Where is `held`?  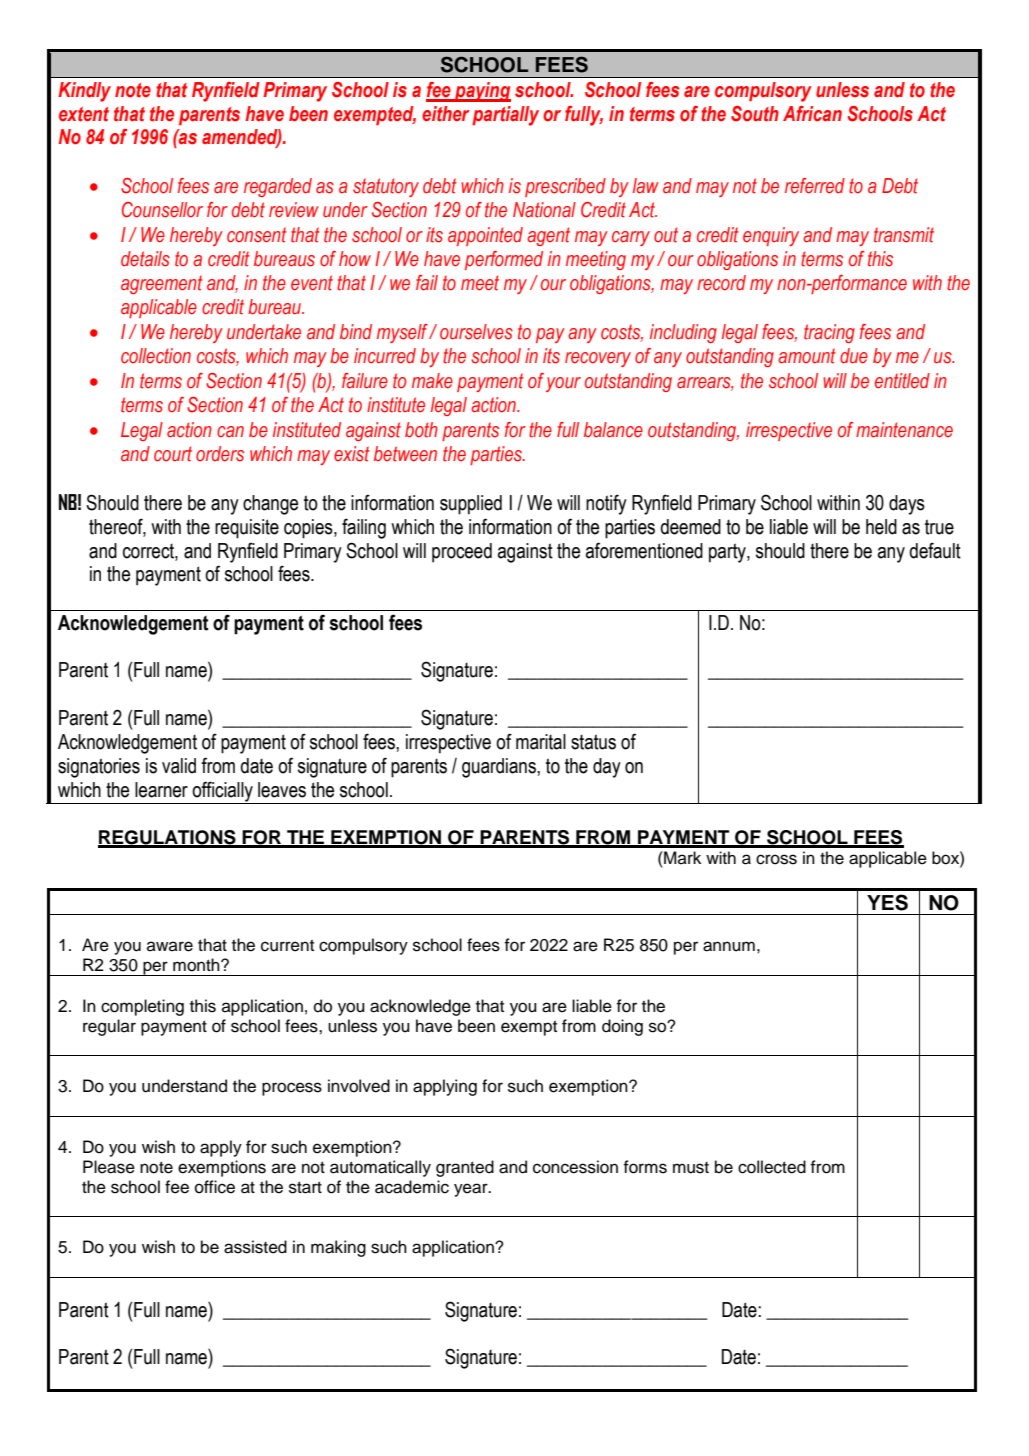 held is located at coordinates (881, 527).
